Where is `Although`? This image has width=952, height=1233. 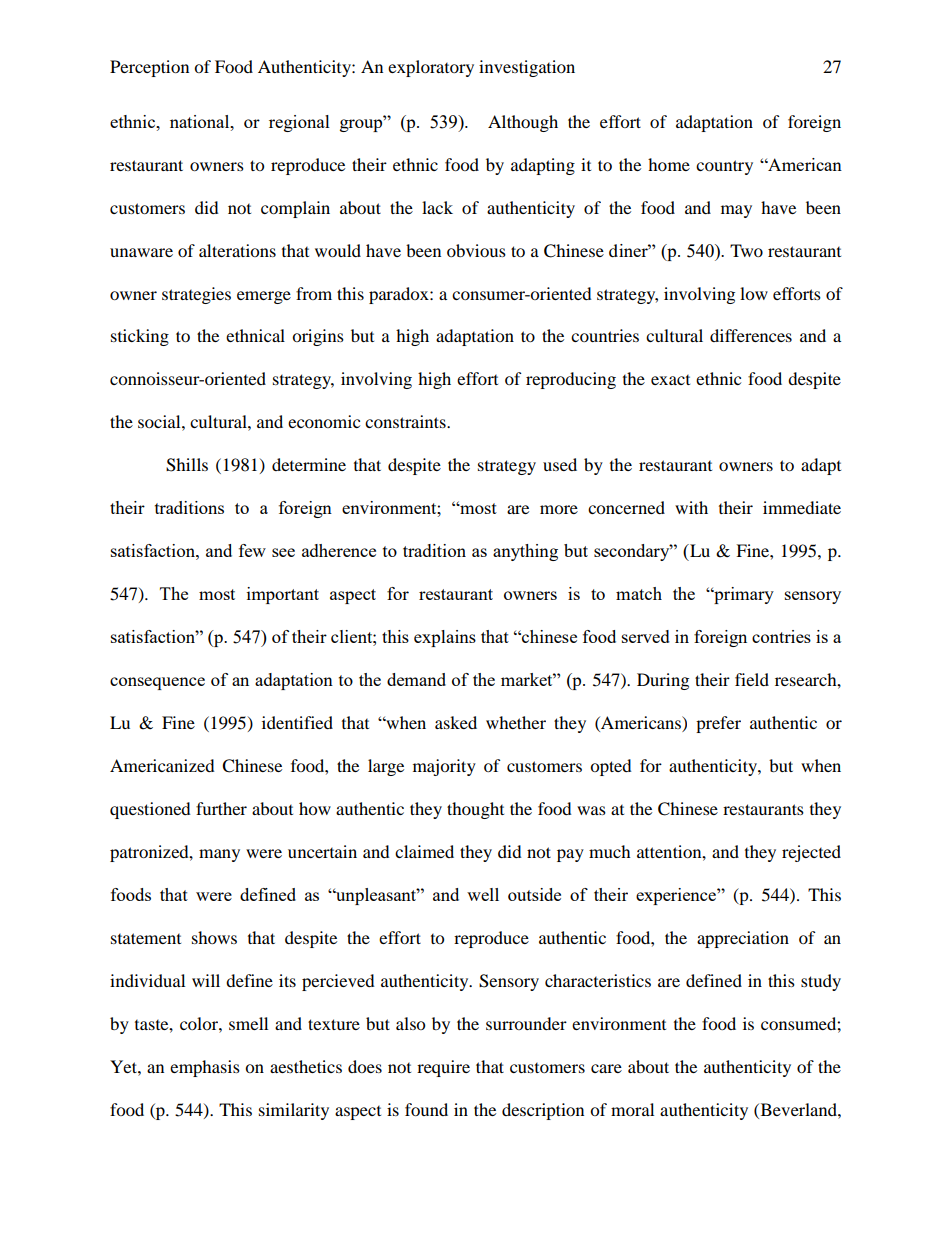 Although is located at coordinates (523, 123).
